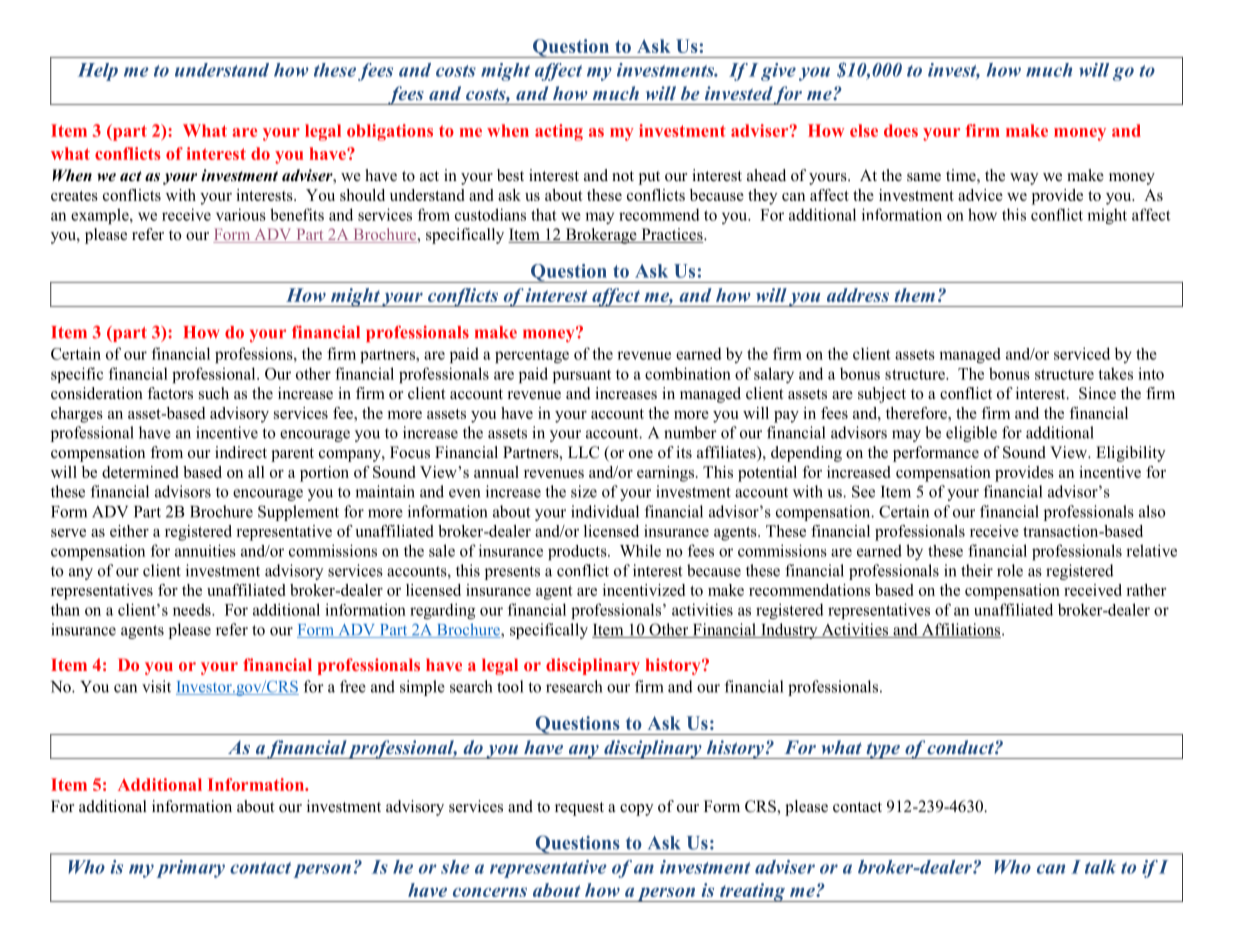  What do you see at coordinates (584, 491) in the screenshot?
I see `size` at bounding box center [584, 491].
